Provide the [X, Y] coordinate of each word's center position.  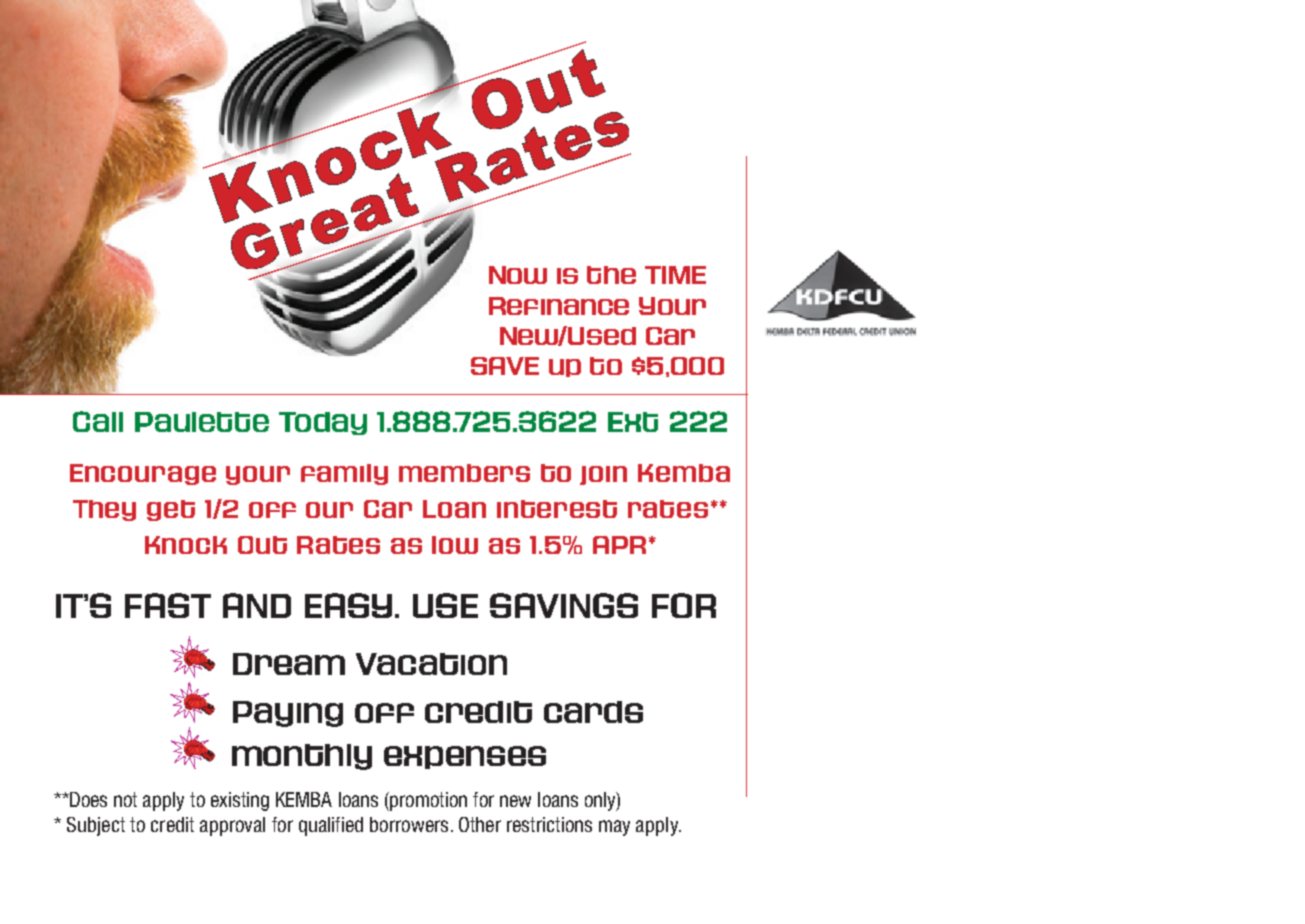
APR [619, 545]
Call [98, 421]
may [614, 828]
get [171, 510]
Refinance [559, 306]
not [125, 799]
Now [518, 275]
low [455, 545]
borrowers [409, 824]
